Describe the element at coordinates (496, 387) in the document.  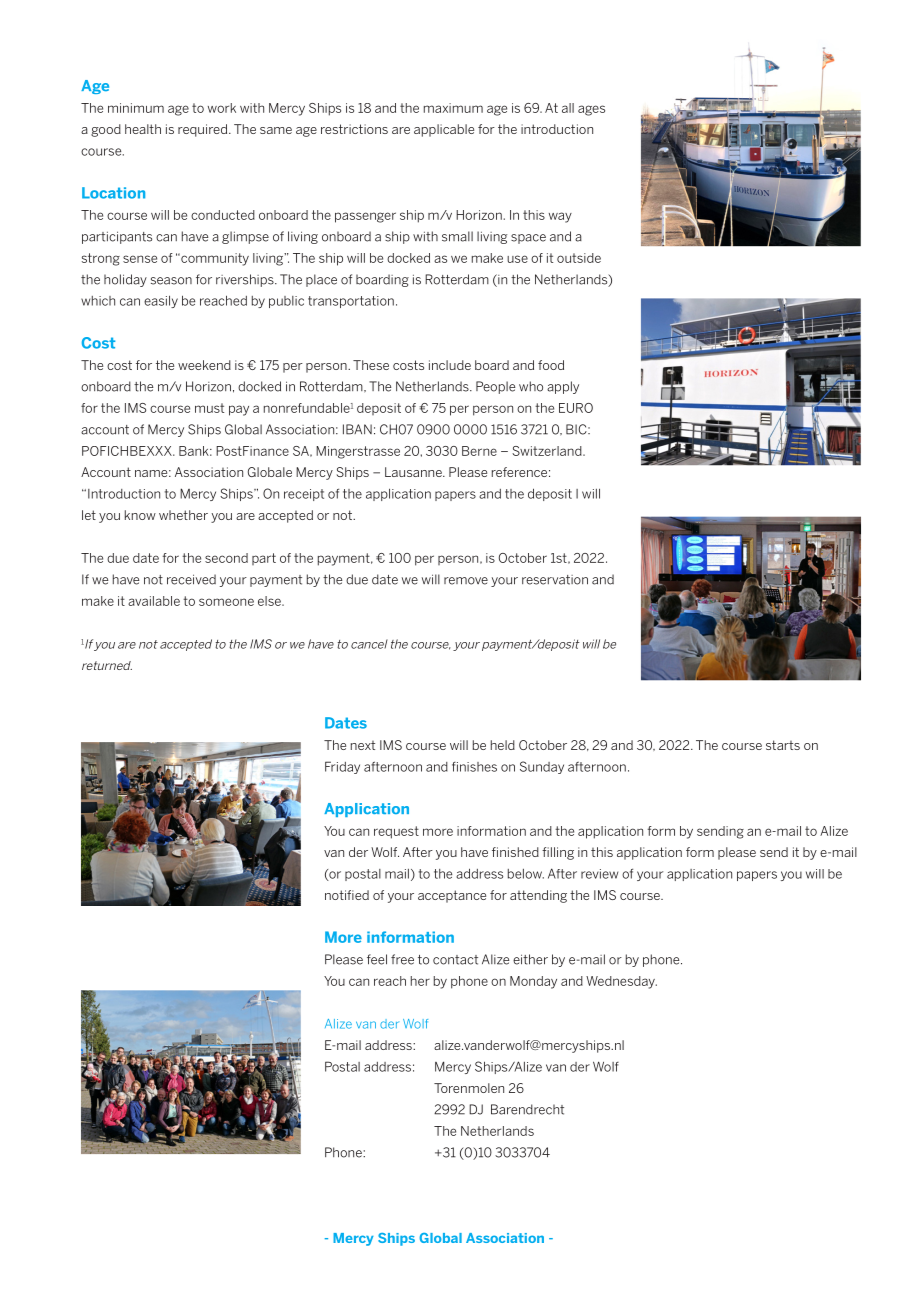
I see `People` at that location.
